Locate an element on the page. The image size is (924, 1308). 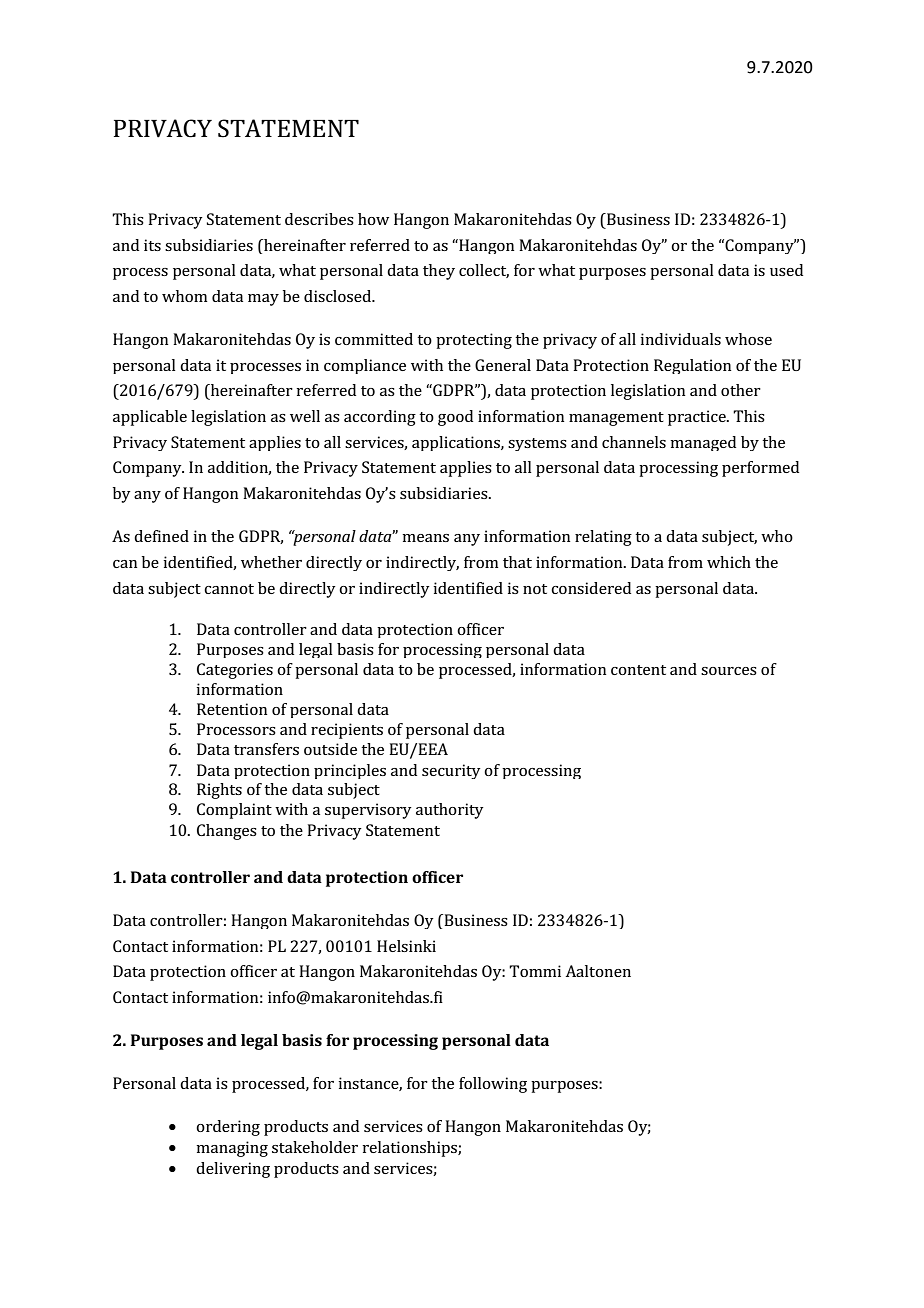
stakeholder is located at coordinates (315, 1147).
